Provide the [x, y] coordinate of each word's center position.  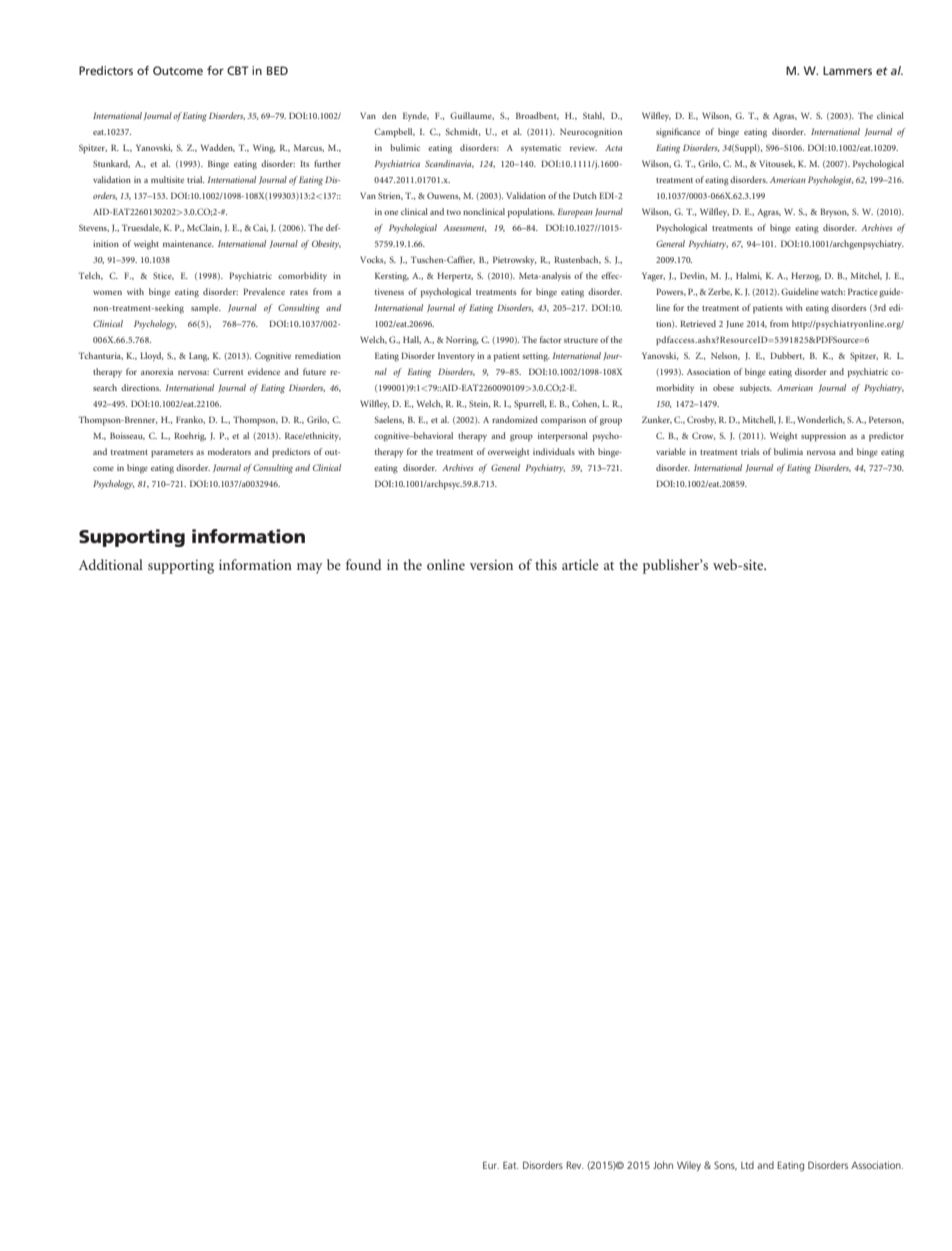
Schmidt [463, 132]
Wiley [689, 1166]
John [663, 1165]
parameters [172, 454]
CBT [237, 70]
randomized [515, 419]
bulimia [788, 451]
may [310, 568]
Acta [613, 148]
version [491, 565]
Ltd [747, 1165]
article [580, 564]
